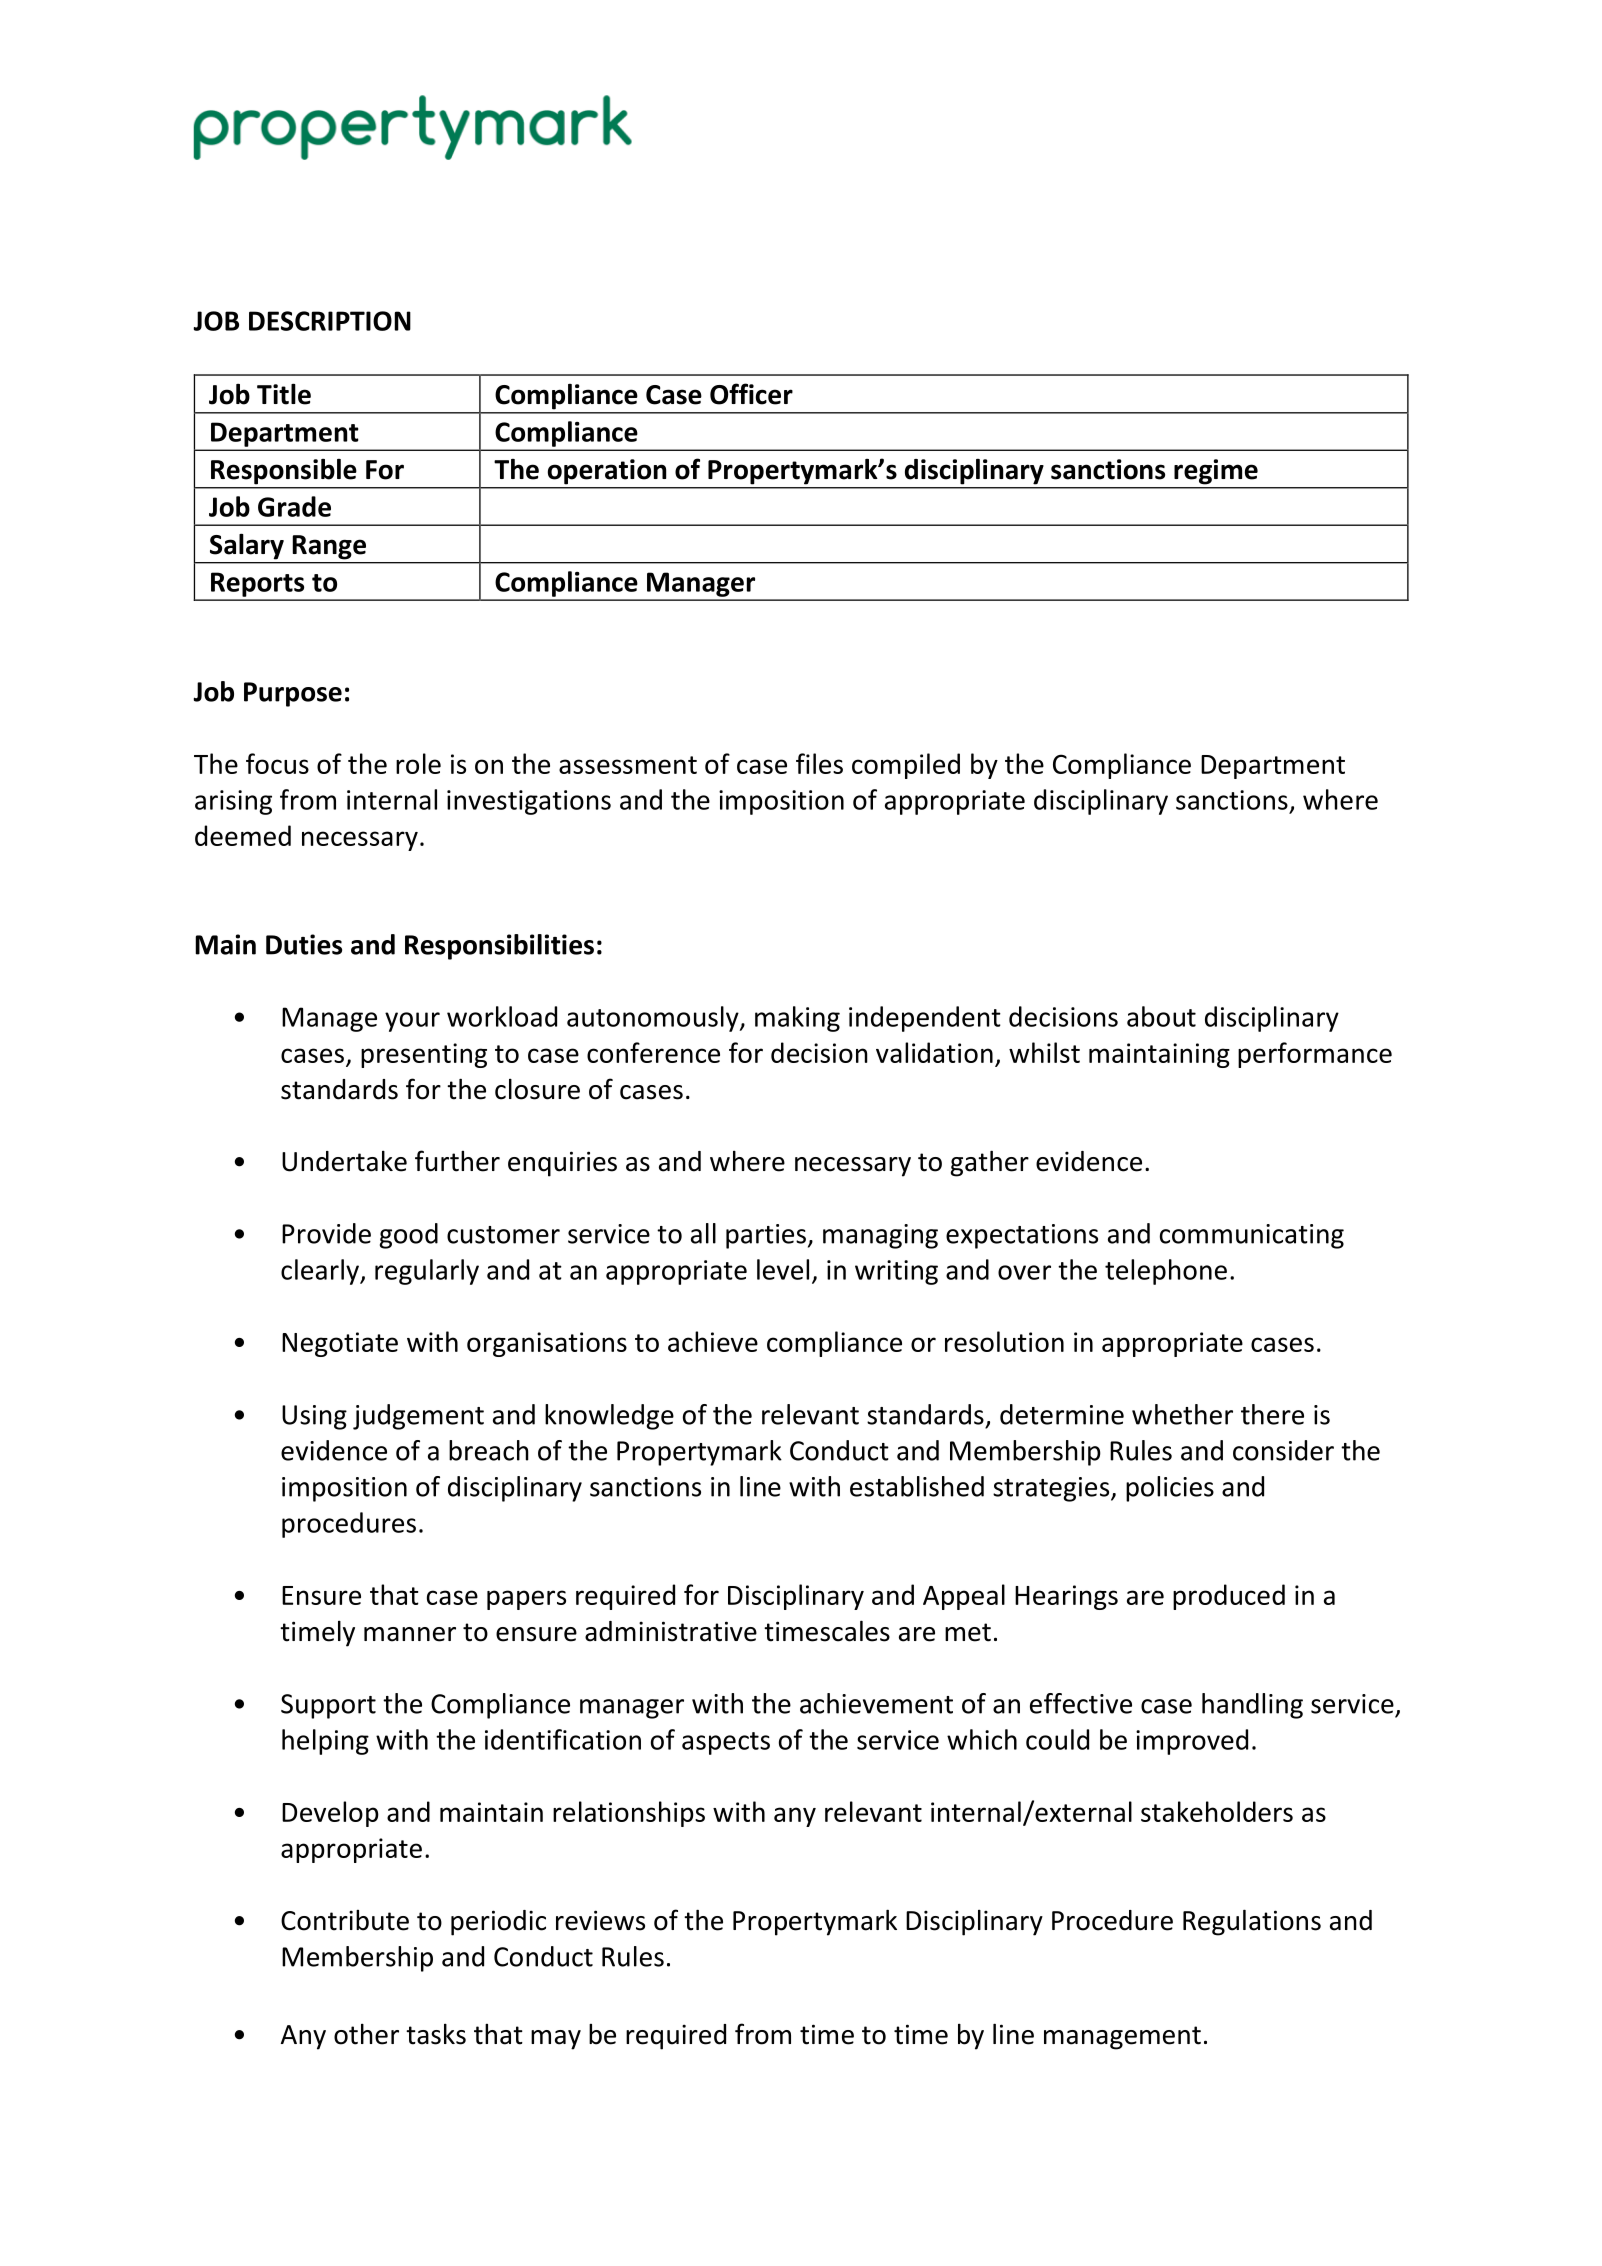  Describe the element at coordinates (906, 766) in the screenshot. I see `compiled` at that location.
